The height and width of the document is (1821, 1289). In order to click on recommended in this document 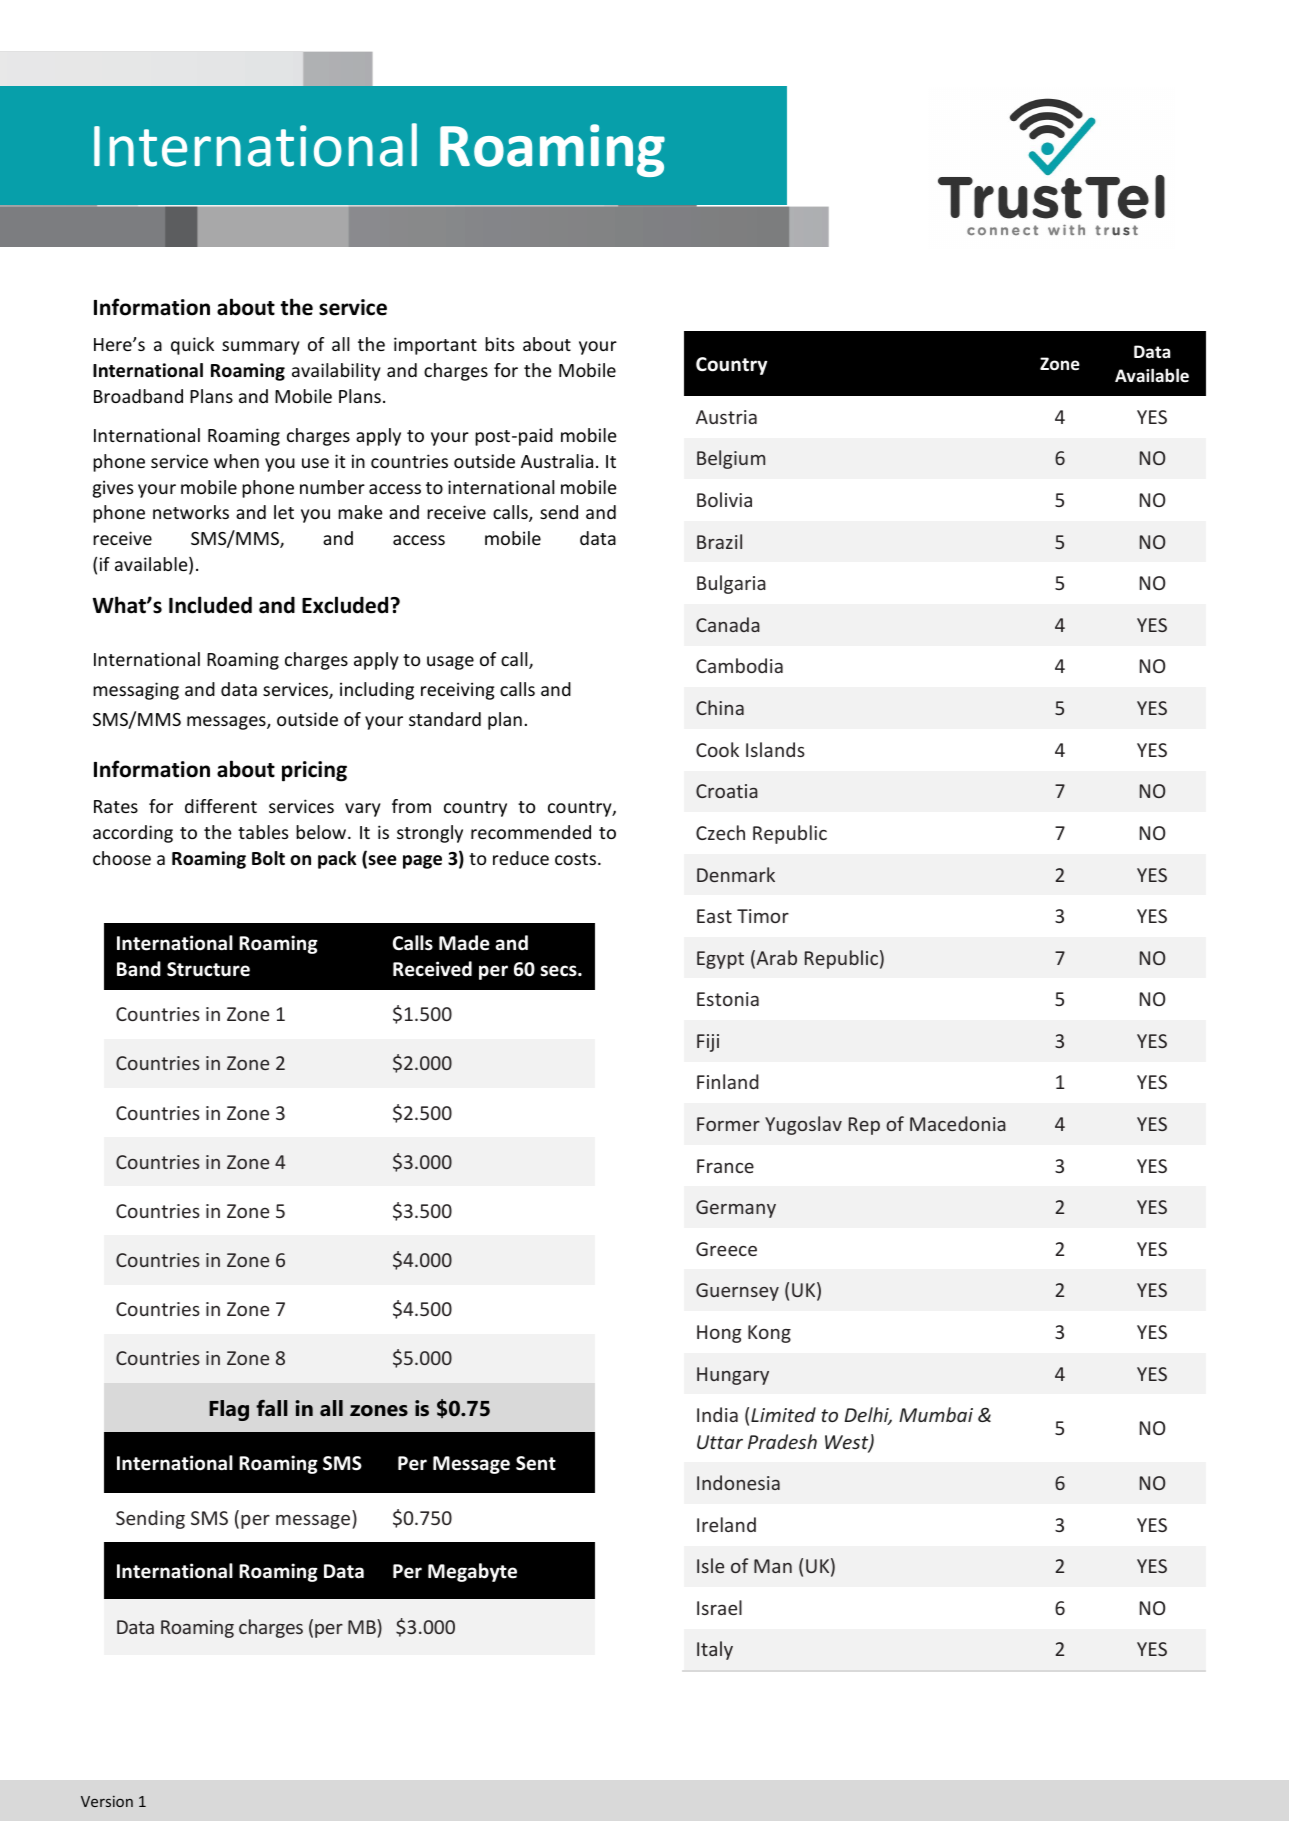, I will do `click(531, 832)`.
